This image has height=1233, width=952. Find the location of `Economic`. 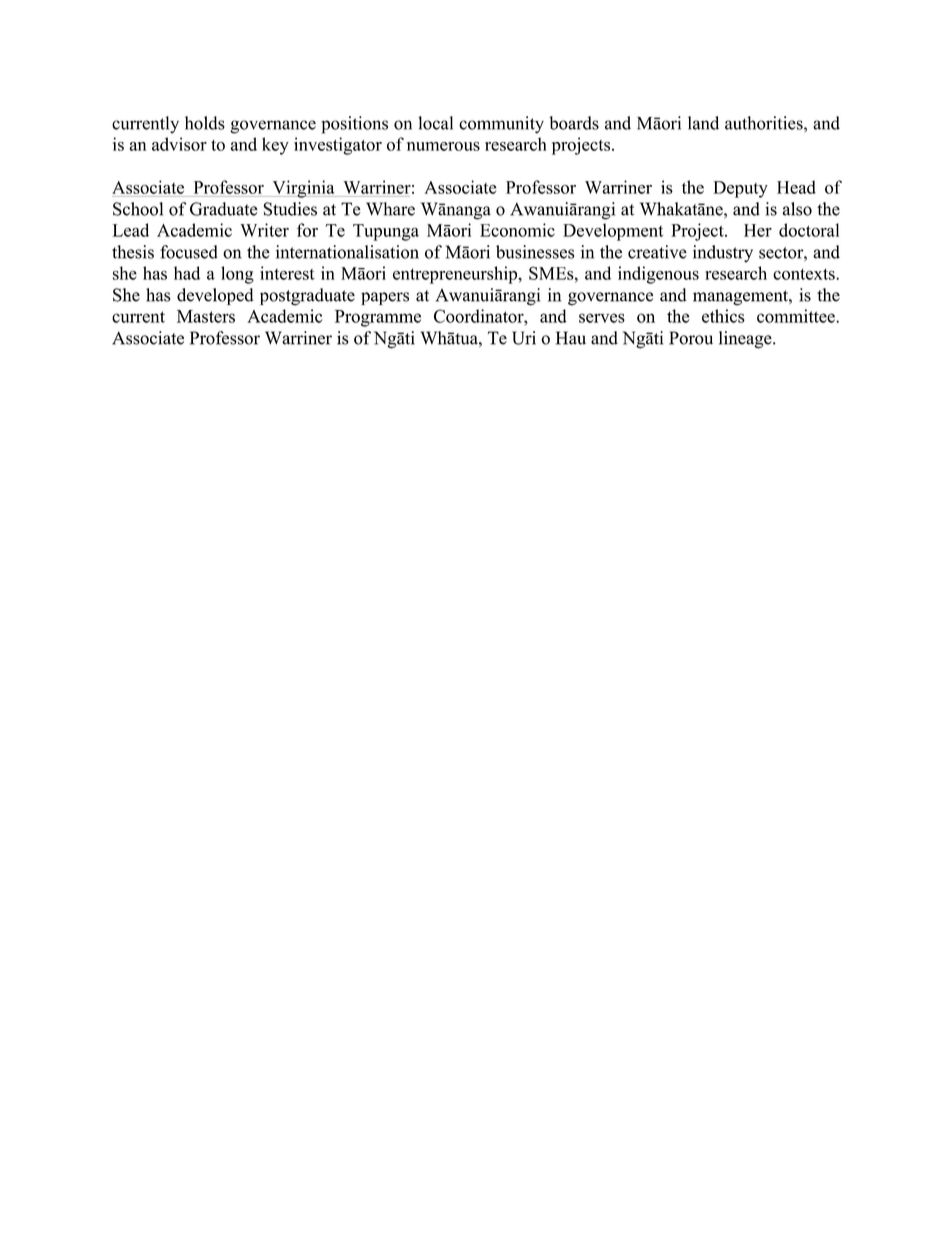

Economic is located at coordinates (517, 230).
